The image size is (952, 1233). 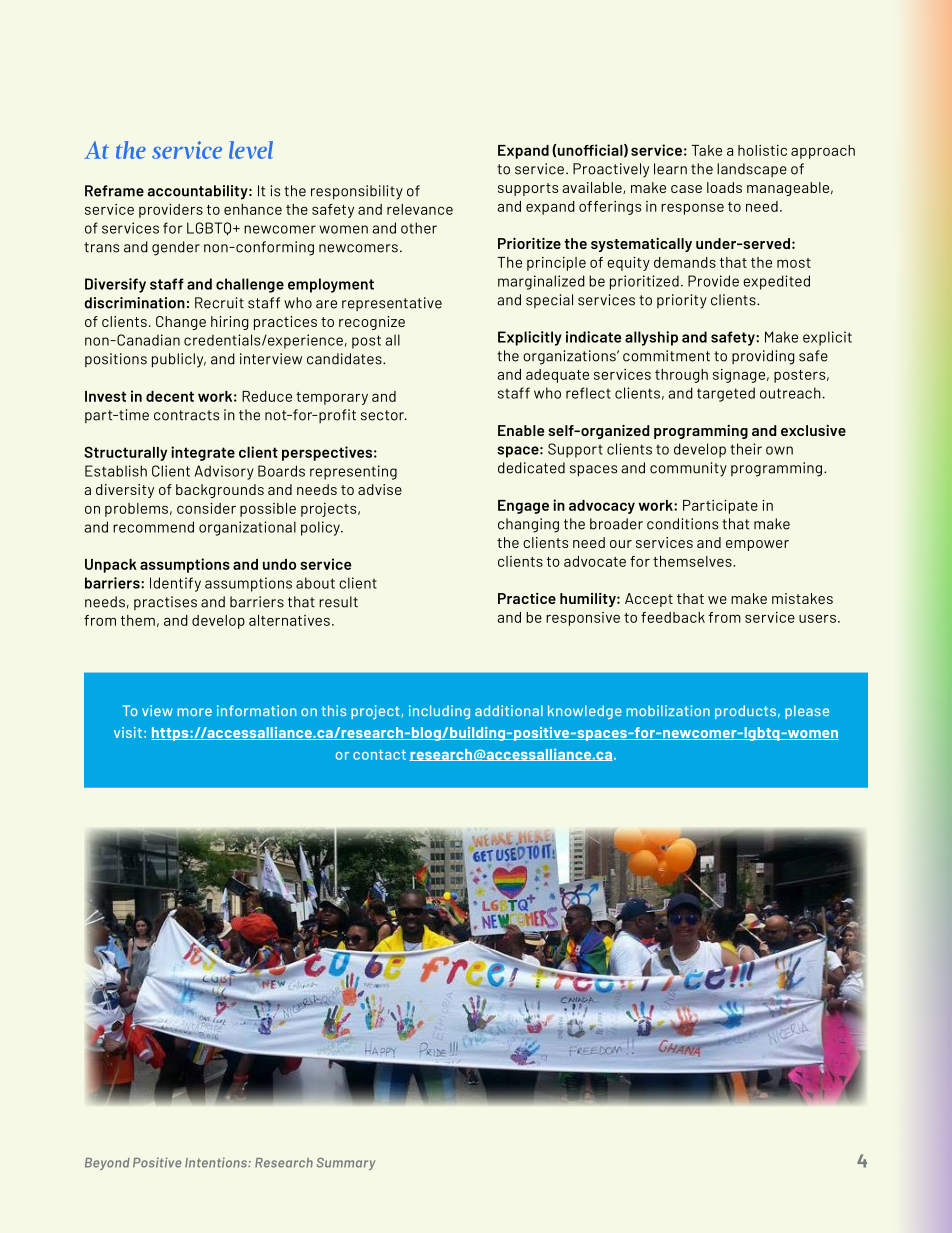 What do you see at coordinates (346, 1164) in the image?
I see `Summary` at bounding box center [346, 1164].
